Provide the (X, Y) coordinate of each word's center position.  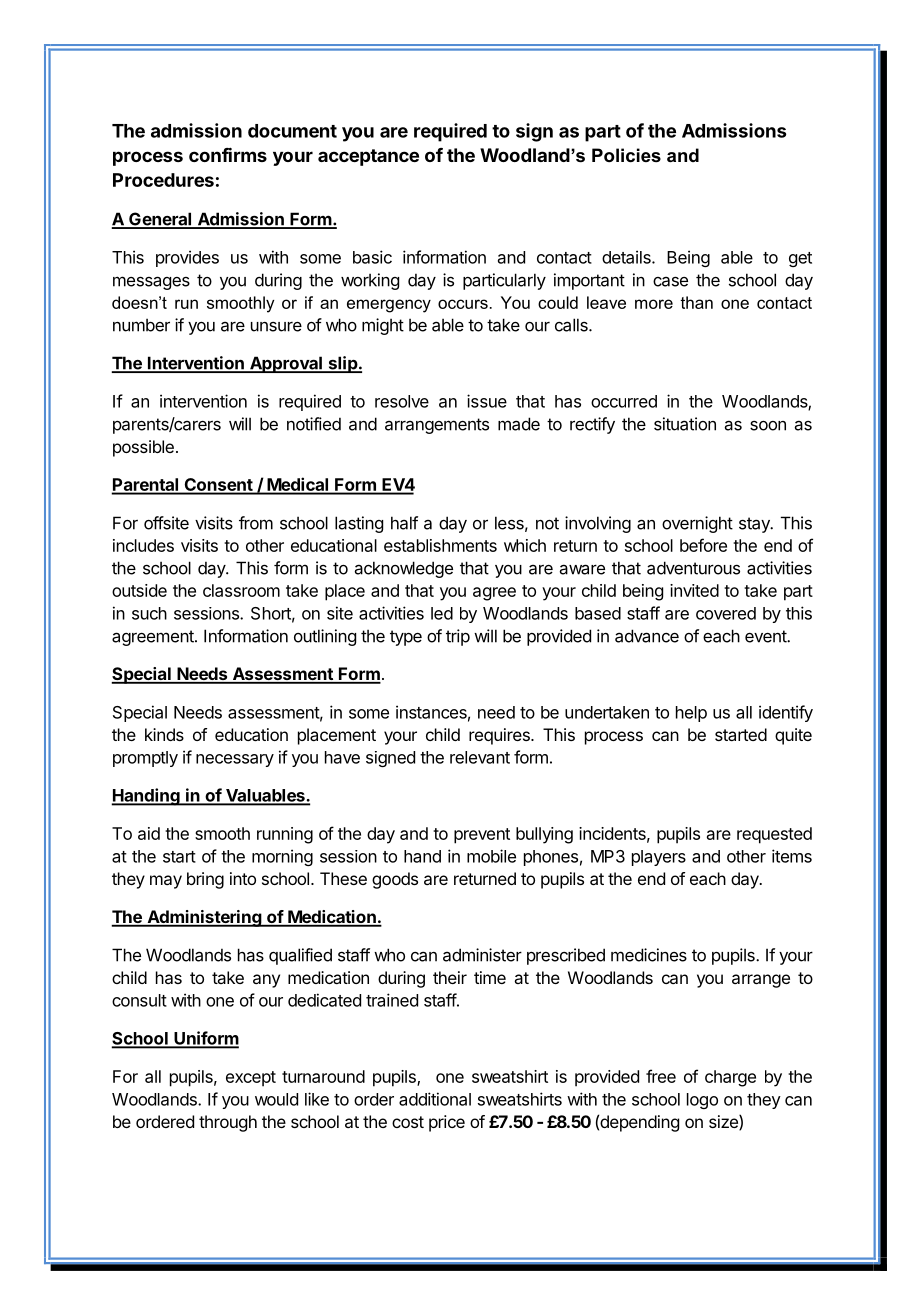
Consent (218, 486)
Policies (626, 155)
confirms (228, 154)
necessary (235, 760)
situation (685, 424)
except (251, 1079)
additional (435, 1099)
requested (774, 835)
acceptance (368, 157)
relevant (480, 757)
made (519, 424)
